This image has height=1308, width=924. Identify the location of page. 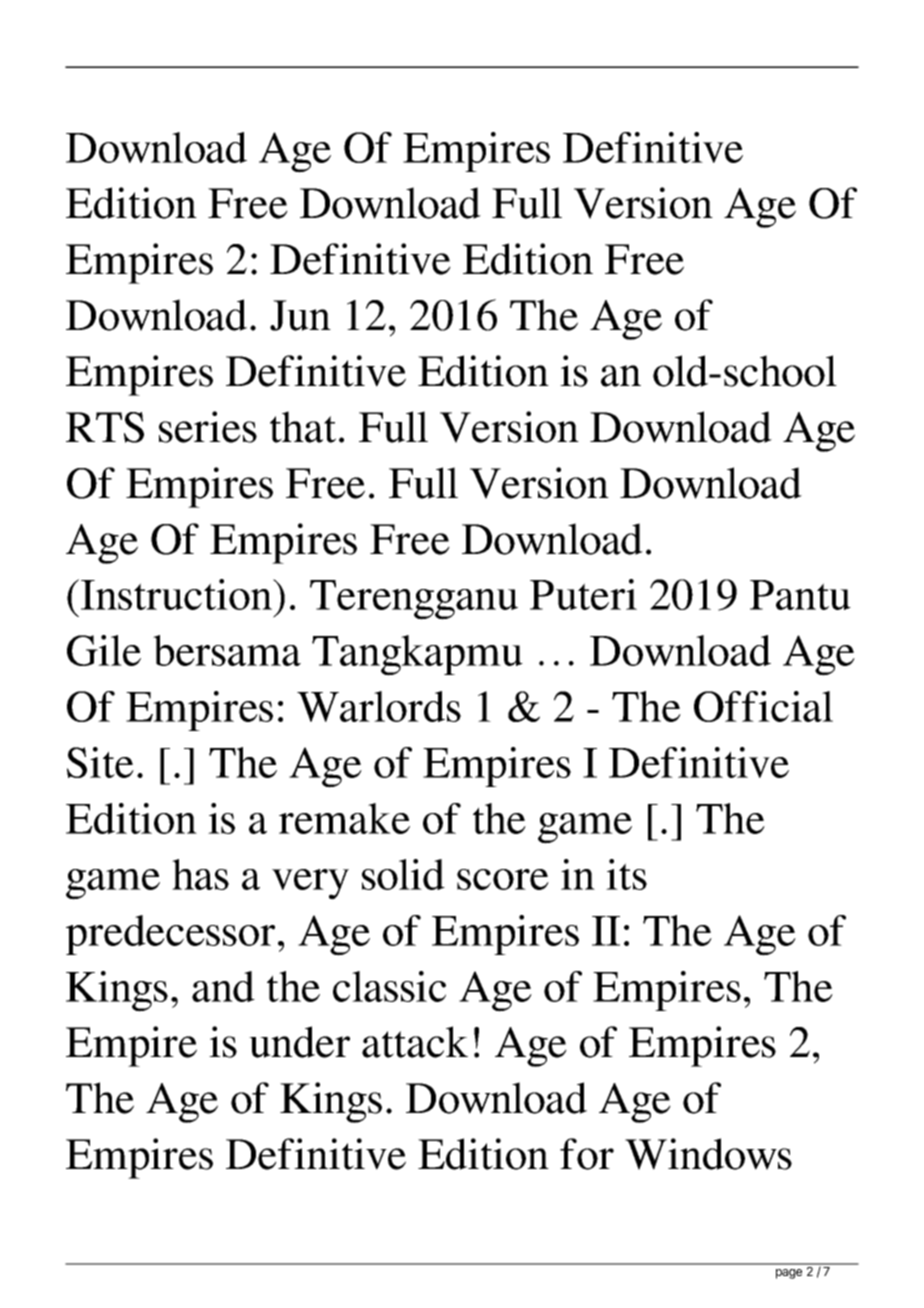
(789, 1274).
